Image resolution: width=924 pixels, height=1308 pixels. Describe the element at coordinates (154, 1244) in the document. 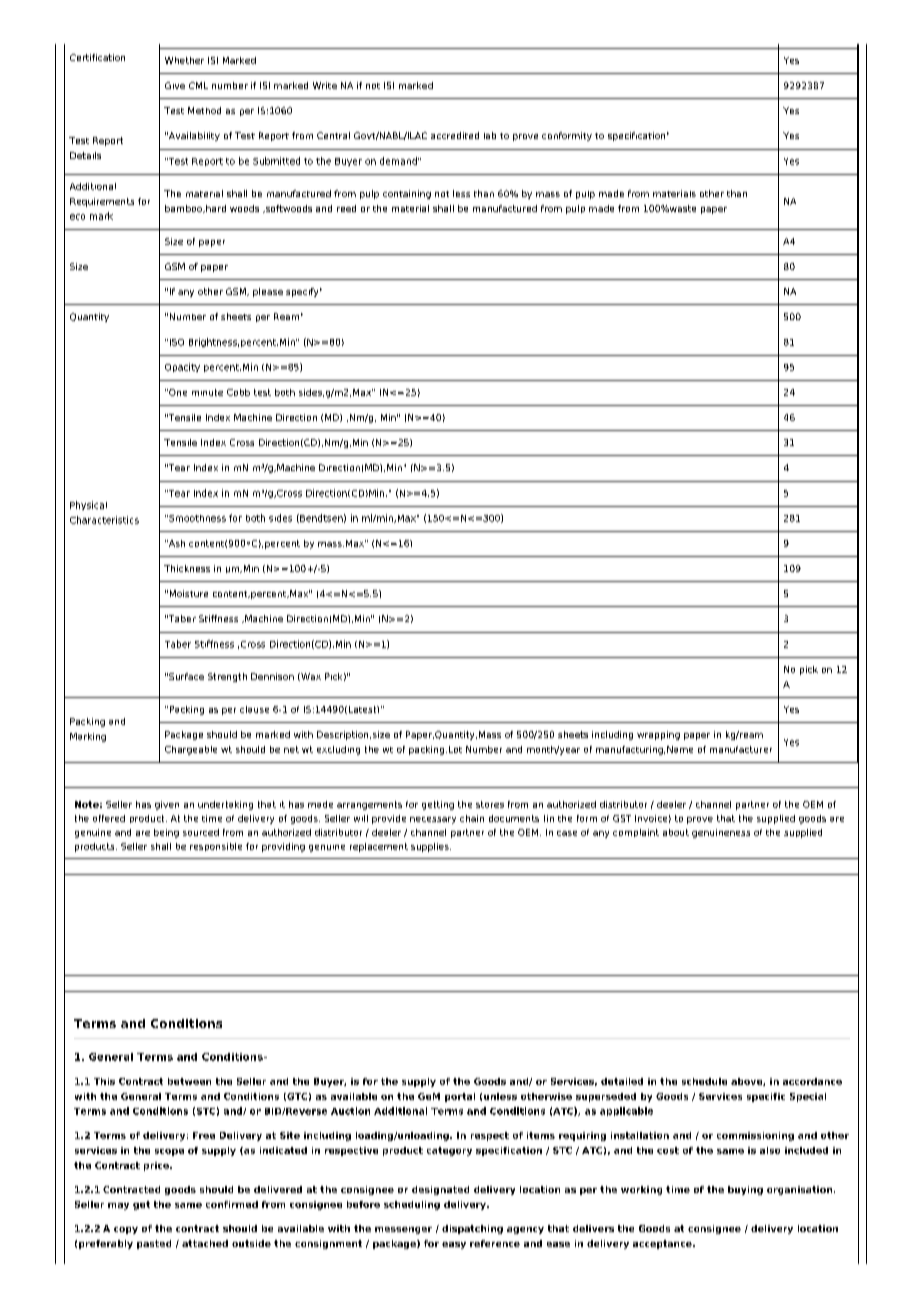

I see `pasted` at that location.
